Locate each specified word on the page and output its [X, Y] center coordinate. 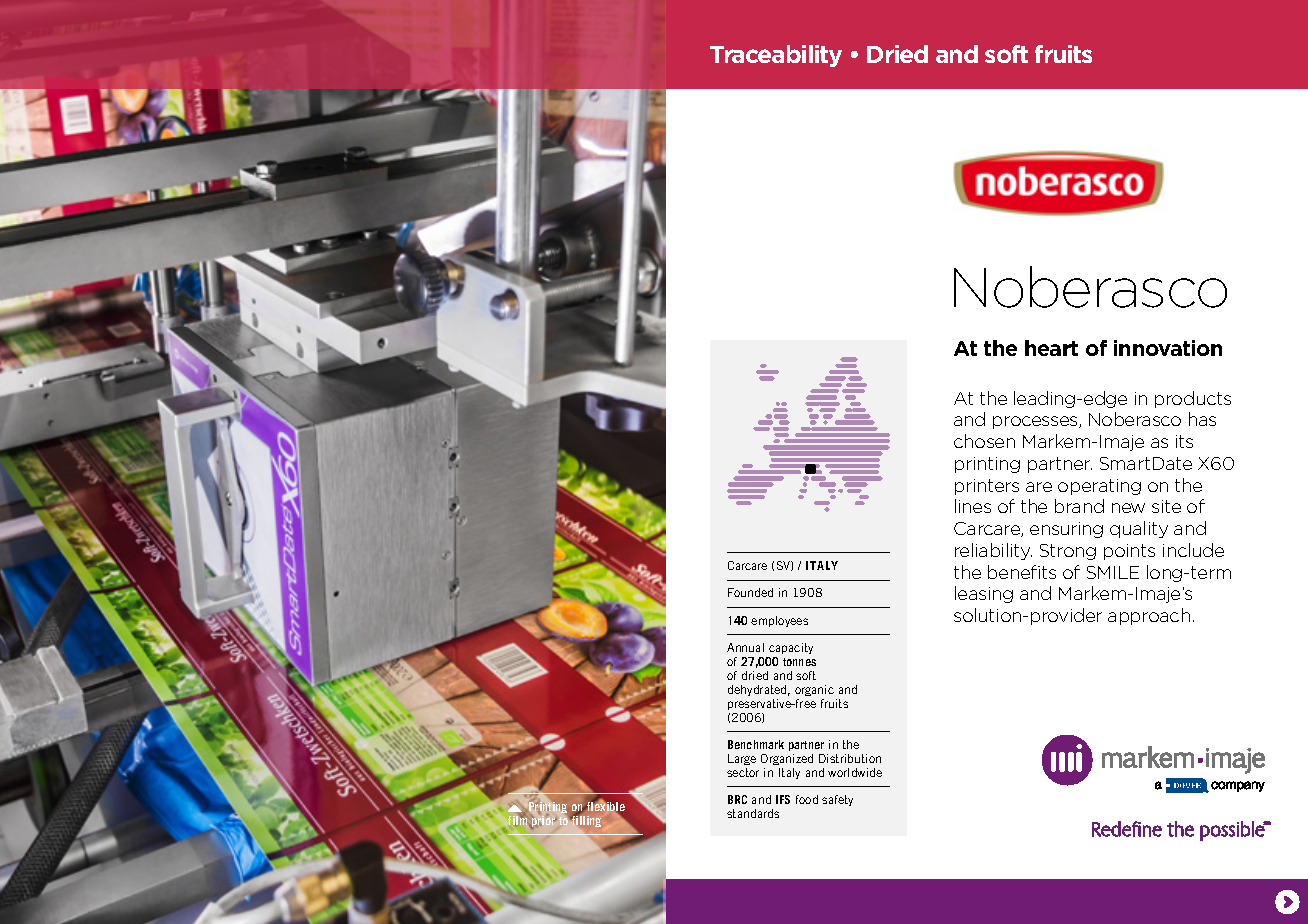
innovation [1168, 348]
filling [585, 821]
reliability [993, 551]
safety [837, 800]
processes [1036, 422]
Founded [750, 592]
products [1193, 399]
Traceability [776, 56]
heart [1051, 348]
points [1129, 552]
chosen [984, 441]
